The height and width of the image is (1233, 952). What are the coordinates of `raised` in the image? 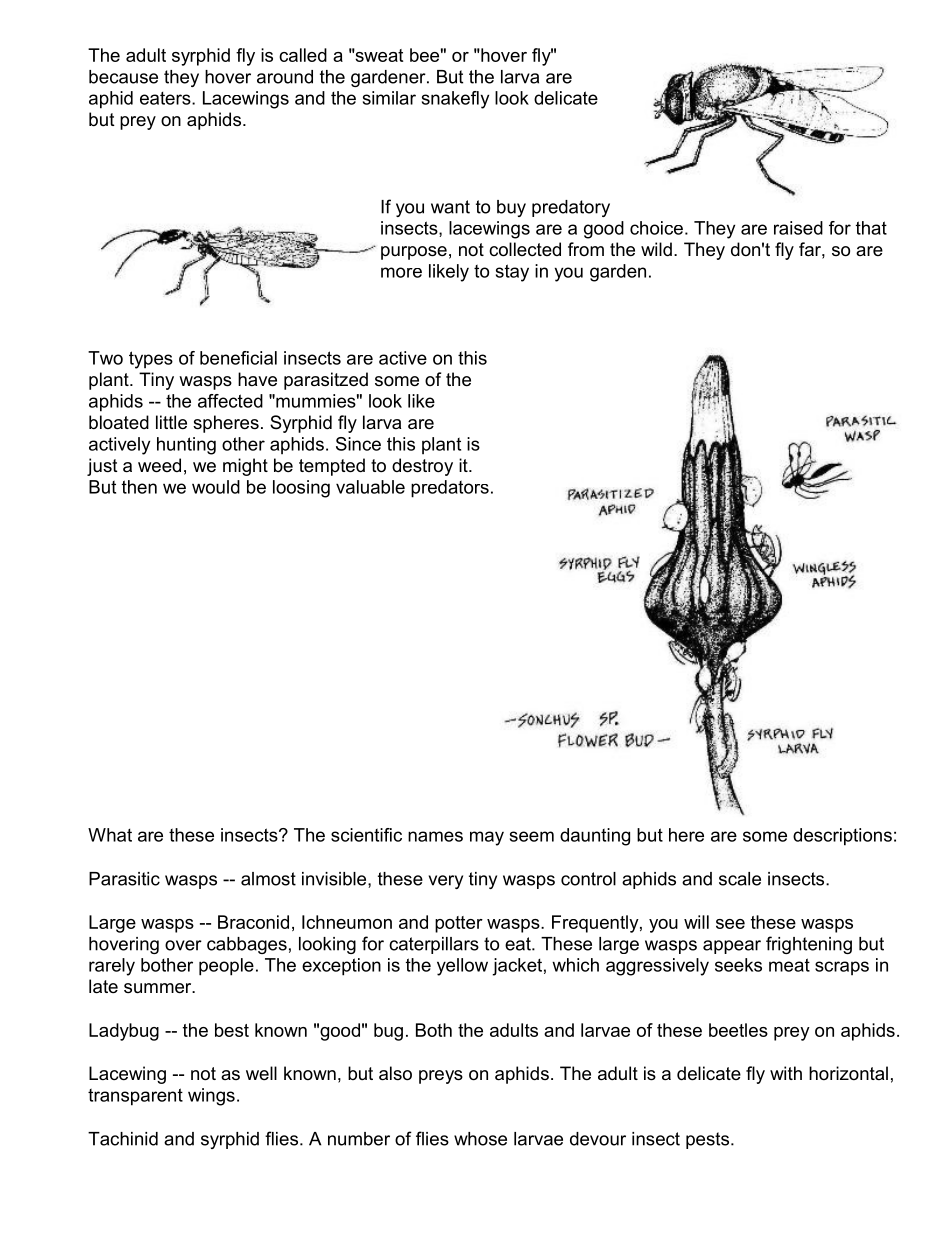 It's located at (798, 228).
